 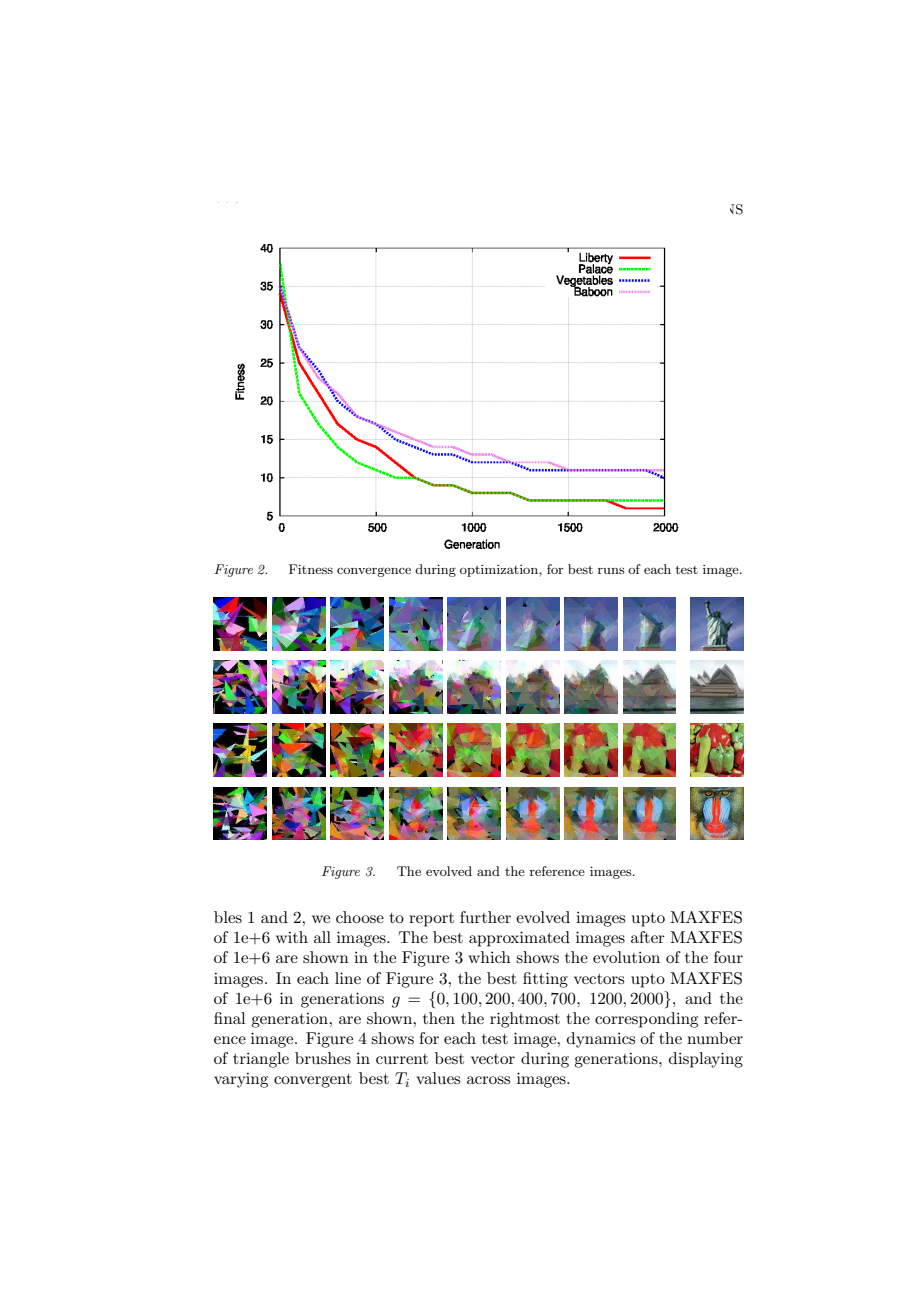 I want to click on after, so click(x=648, y=937).
